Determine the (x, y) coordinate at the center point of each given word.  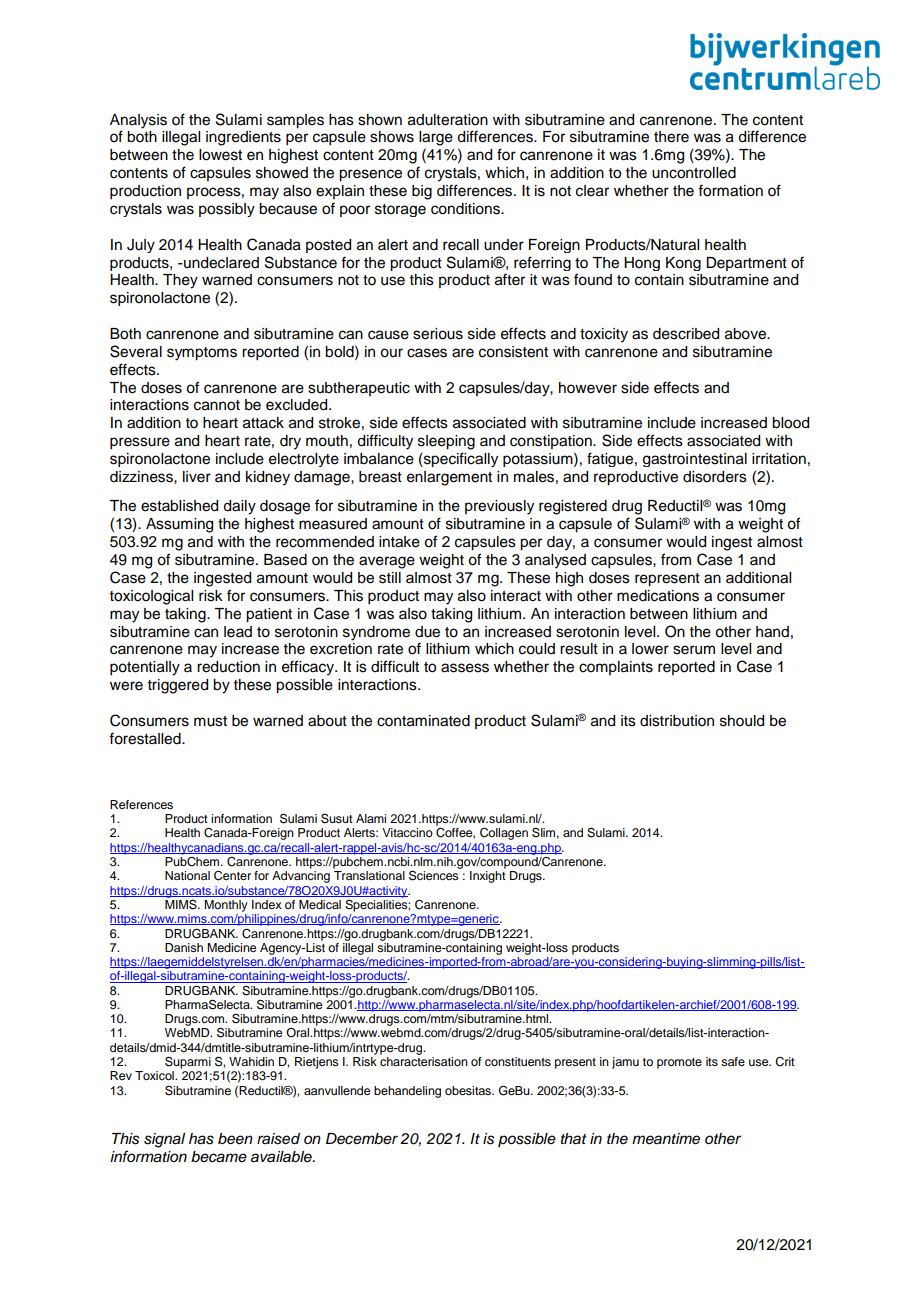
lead (238, 632)
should (742, 721)
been (235, 1139)
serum (694, 650)
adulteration (448, 120)
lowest (220, 155)
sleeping (446, 442)
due (427, 632)
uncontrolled (694, 173)
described (686, 334)
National (187, 875)
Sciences (434, 875)
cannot (217, 405)
